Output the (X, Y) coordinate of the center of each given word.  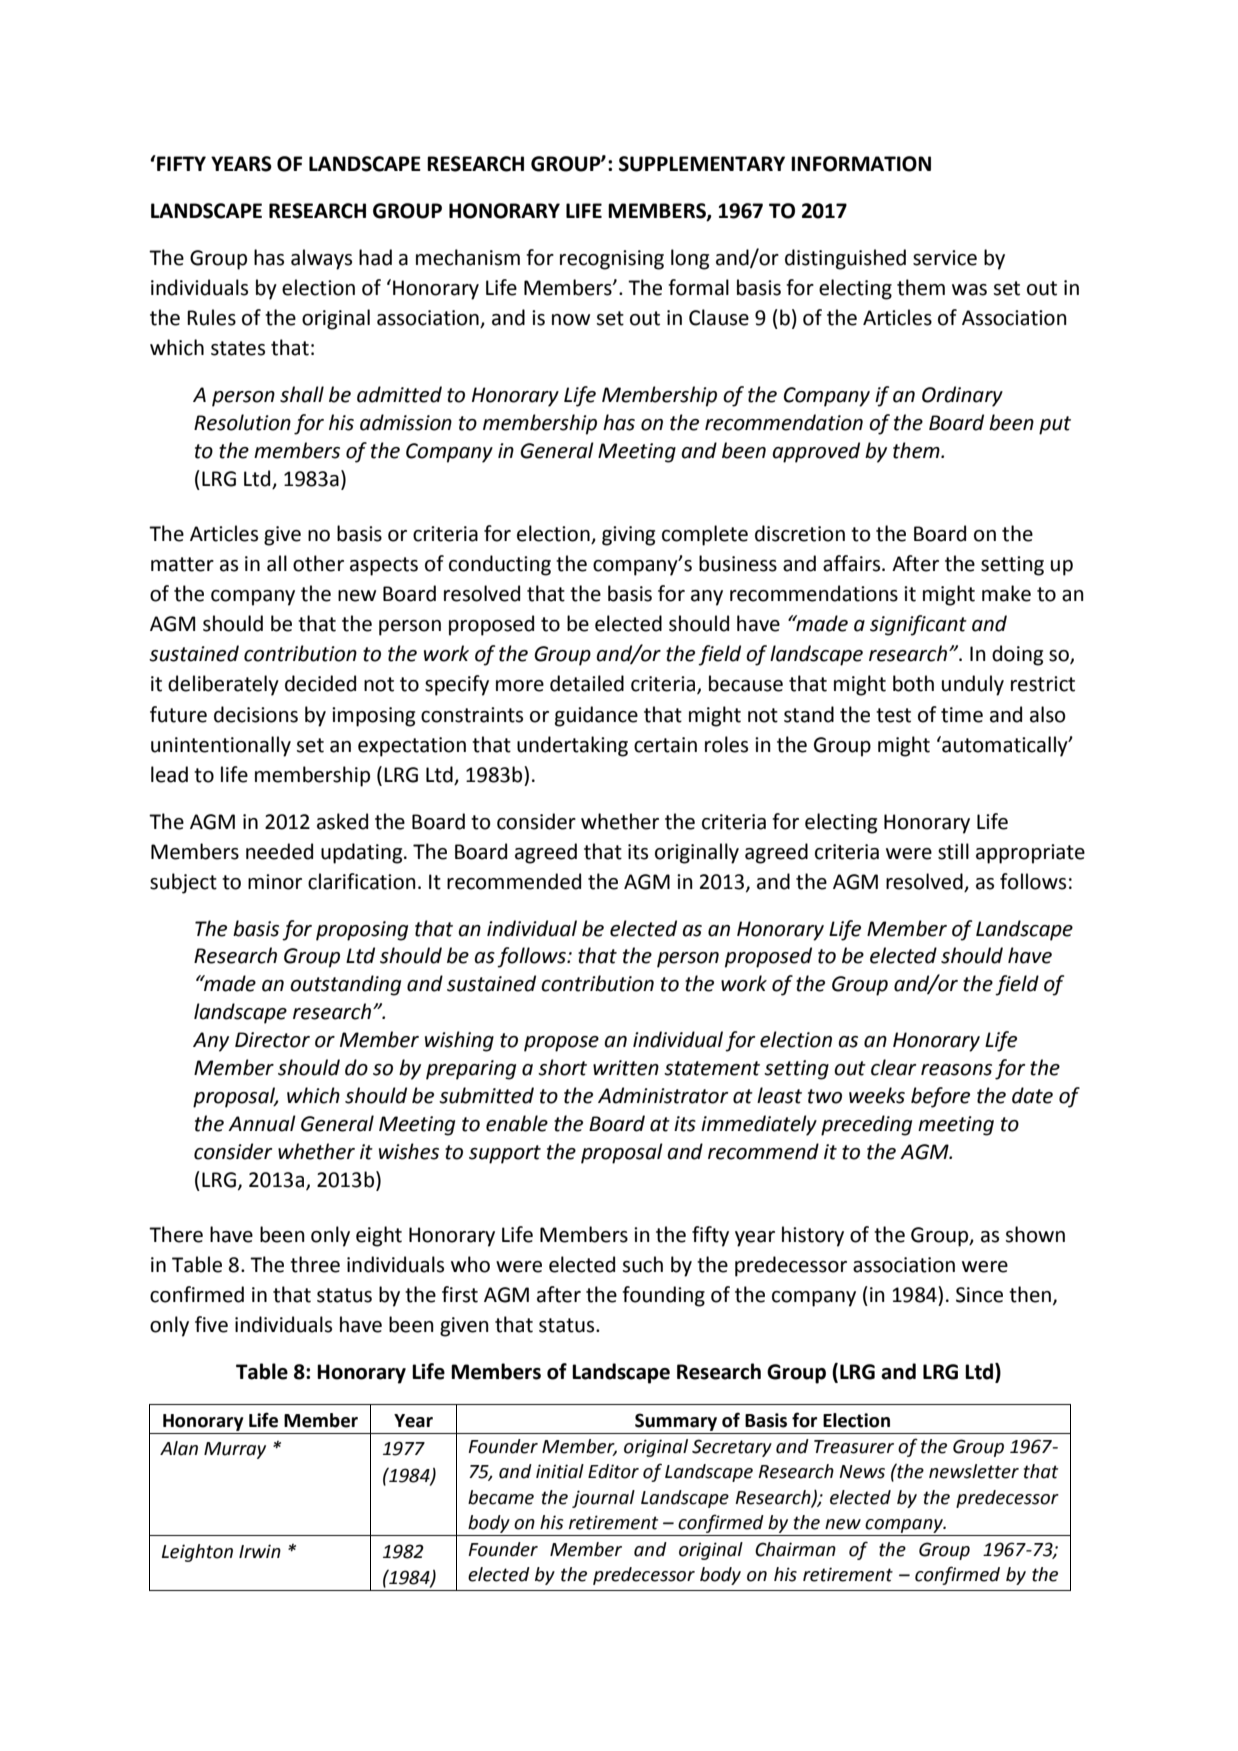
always (321, 259)
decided (320, 683)
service (945, 258)
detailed (587, 683)
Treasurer (854, 1447)
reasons (956, 1070)
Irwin (260, 1551)
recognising (612, 260)
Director (272, 1040)
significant (918, 625)
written (626, 1068)
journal (603, 1499)
